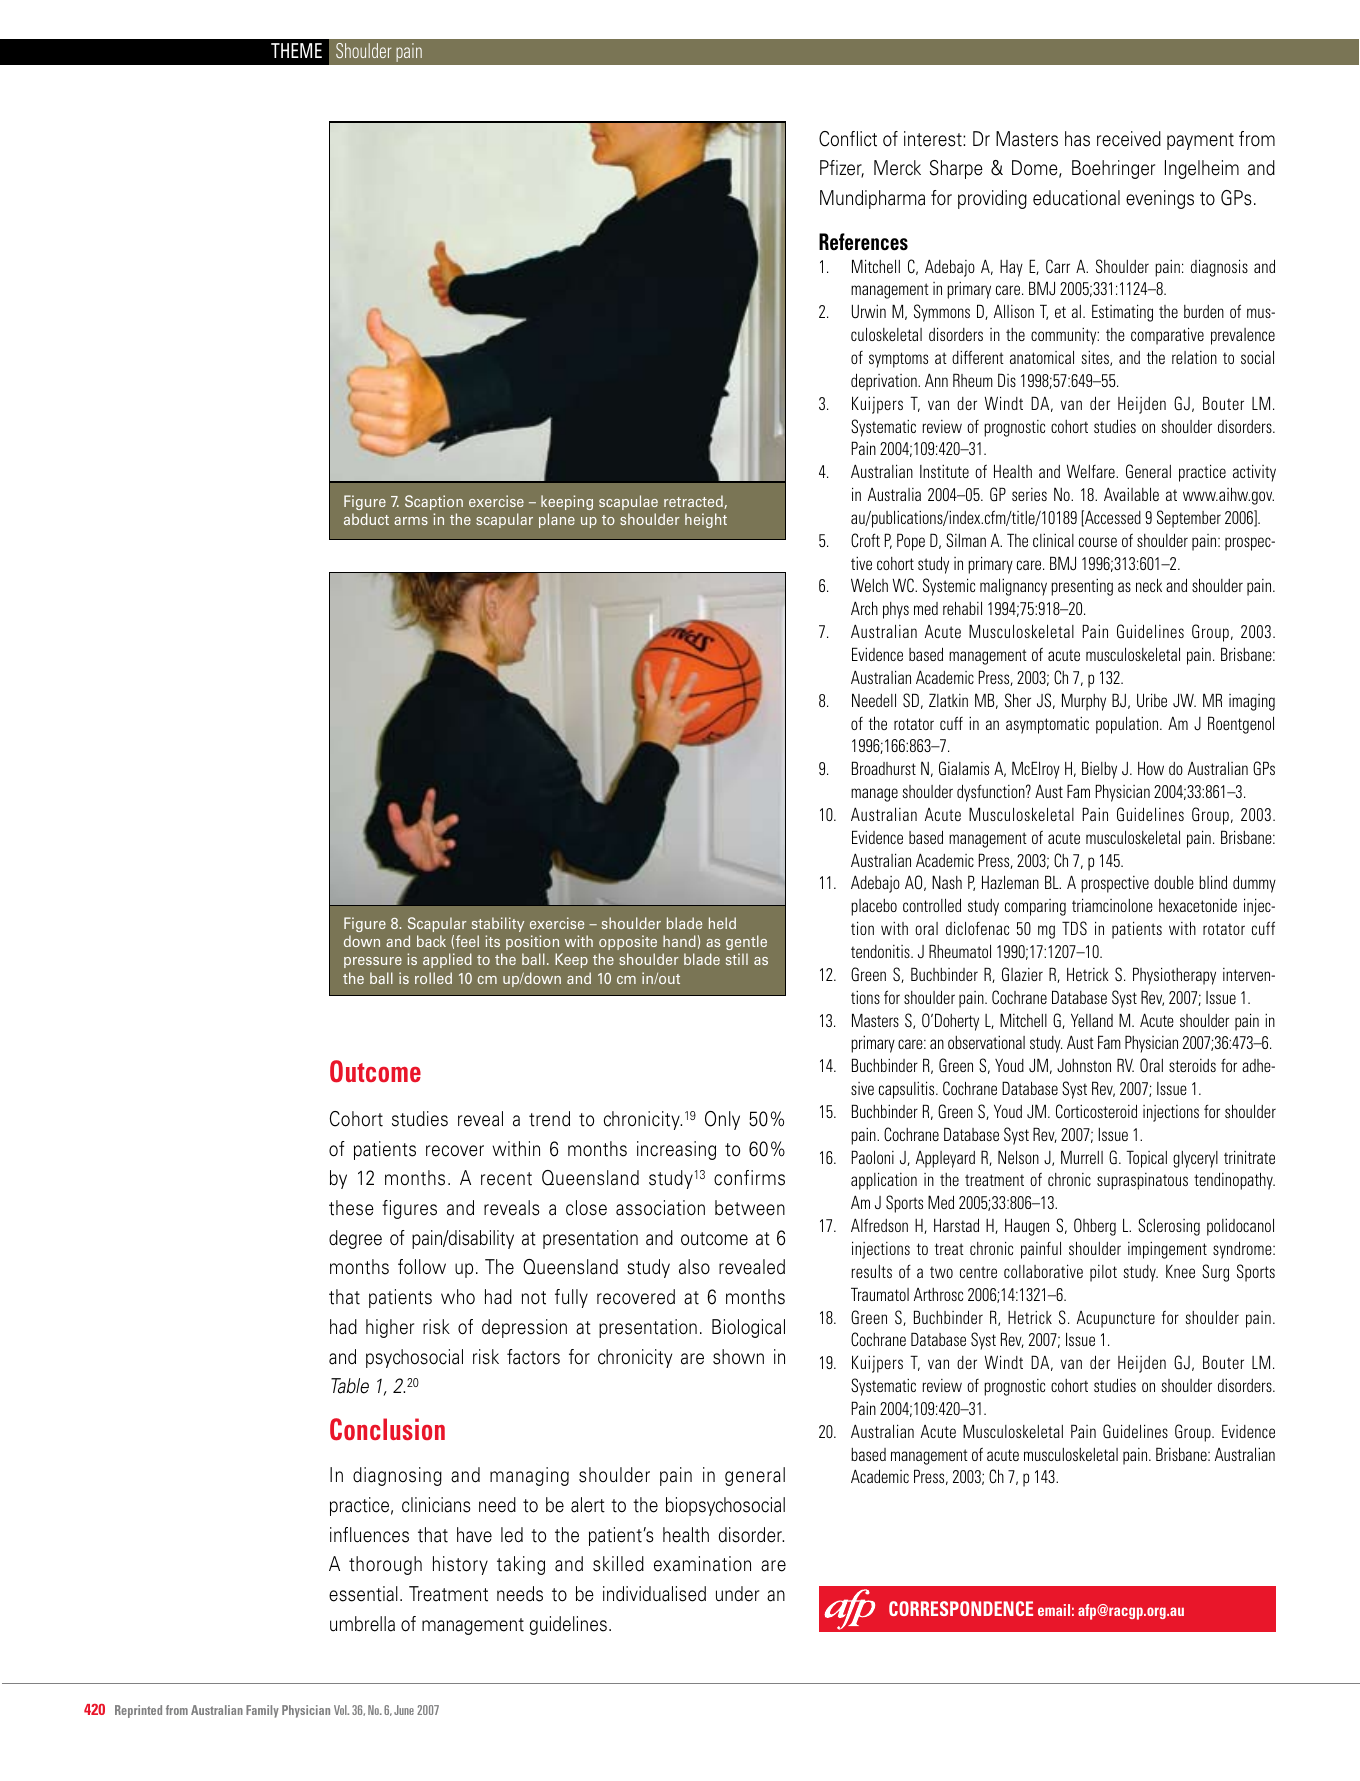  What do you see at coordinates (1129, 139) in the image?
I see `received` at bounding box center [1129, 139].
